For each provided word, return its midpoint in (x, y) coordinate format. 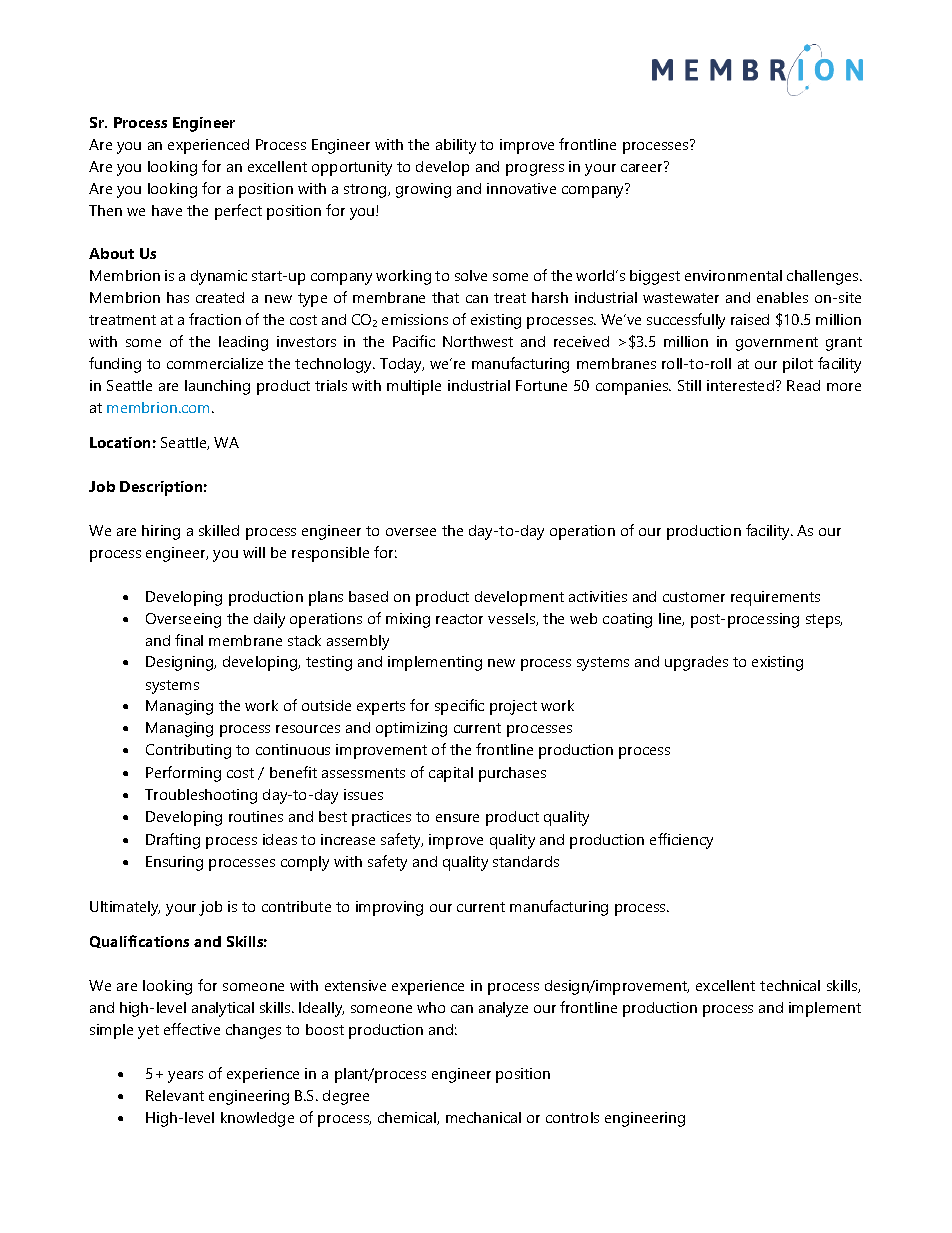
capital (451, 774)
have (167, 210)
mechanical (483, 1117)
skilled (219, 530)
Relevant (175, 1095)
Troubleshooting (201, 796)
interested (740, 385)
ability (456, 146)
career (643, 167)
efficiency (681, 841)
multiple (414, 387)
